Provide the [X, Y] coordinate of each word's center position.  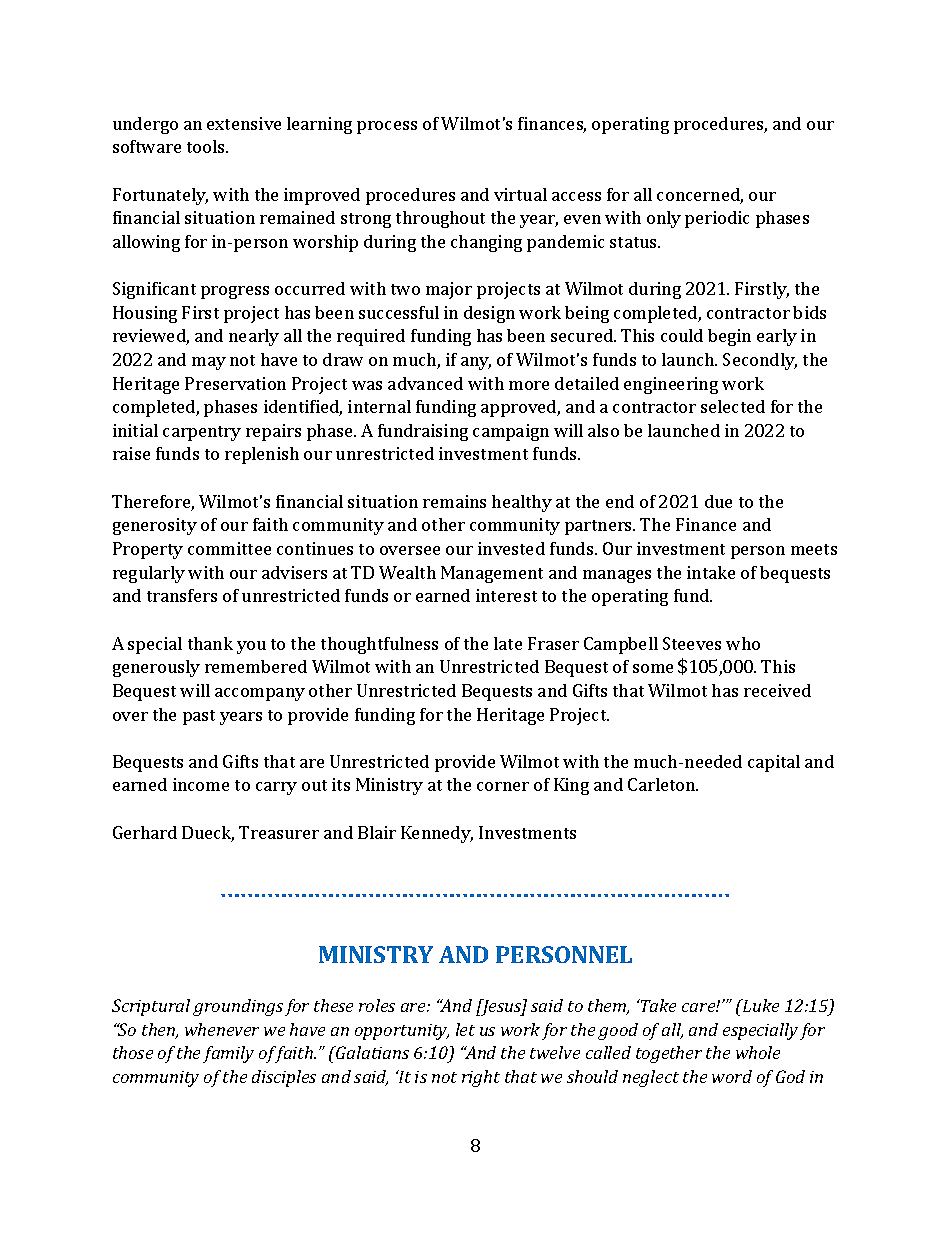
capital [774, 763]
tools [207, 146]
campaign [511, 432]
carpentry [202, 433]
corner [503, 786]
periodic [717, 219]
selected [733, 406]
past [199, 717]
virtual [520, 194]
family [228, 1054]
